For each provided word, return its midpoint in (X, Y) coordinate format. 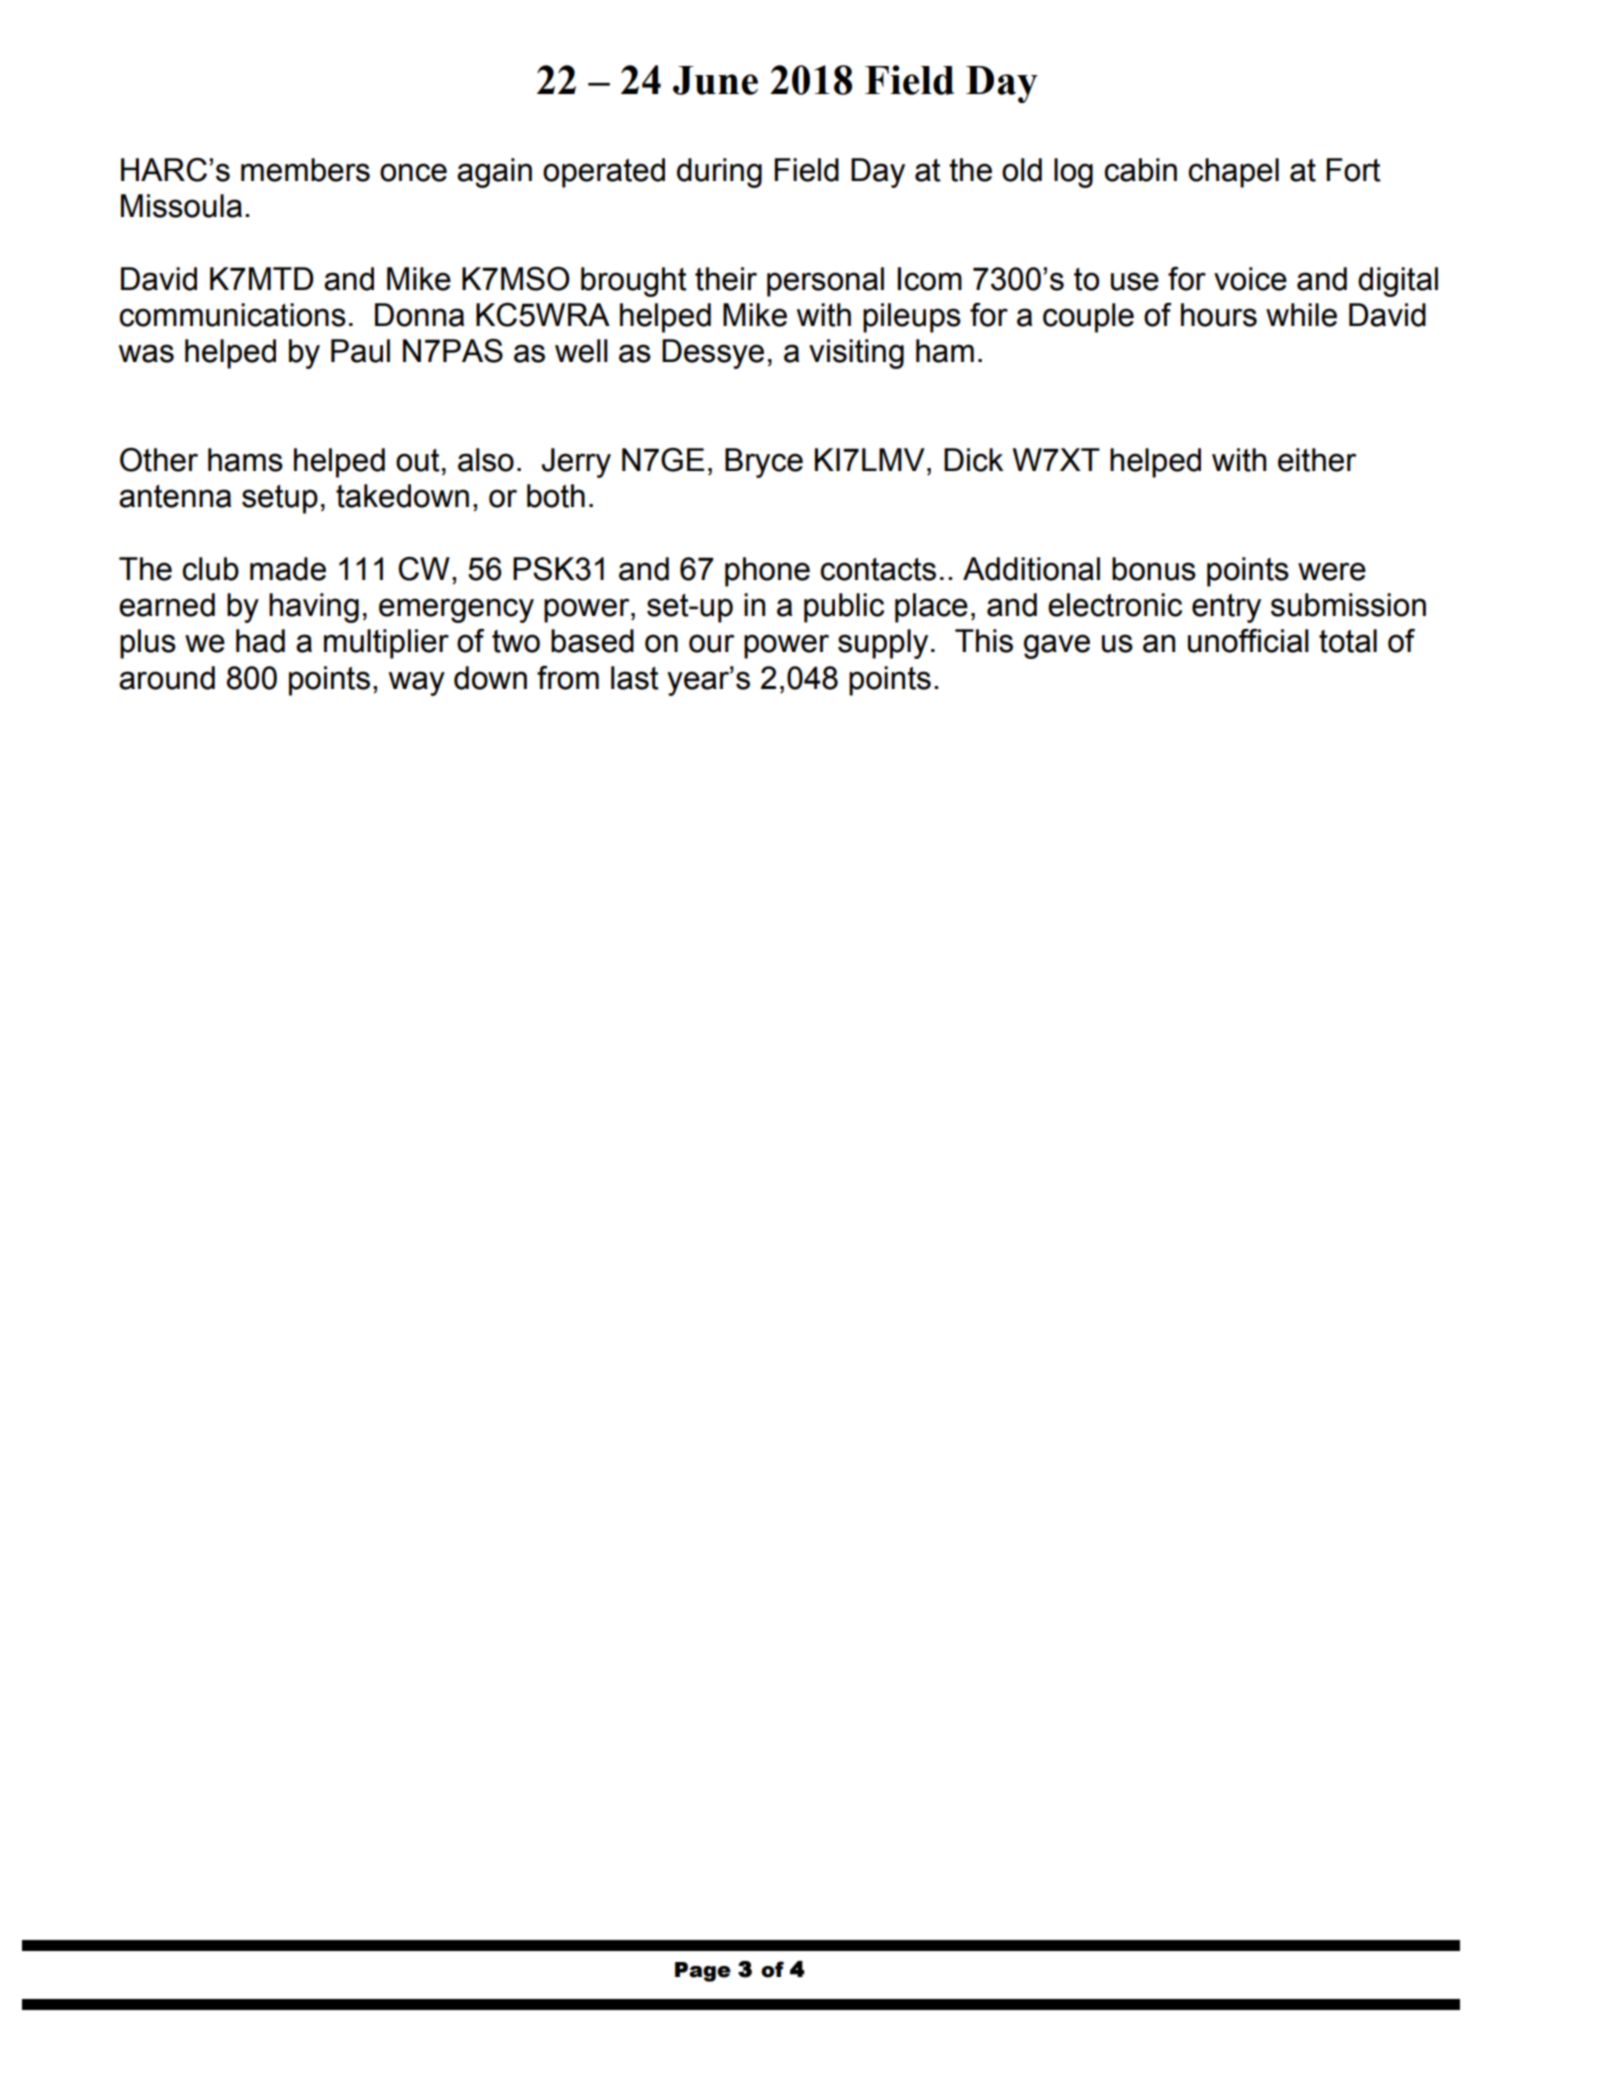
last (634, 678)
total (1348, 641)
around (167, 678)
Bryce (764, 463)
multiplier (386, 644)
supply (883, 644)
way (417, 683)
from (568, 678)
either (1317, 460)
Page (703, 1972)
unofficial (1248, 641)
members (305, 170)
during (719, 173)
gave (1057, 646)
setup (280, 499)
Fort (1353, 170)
